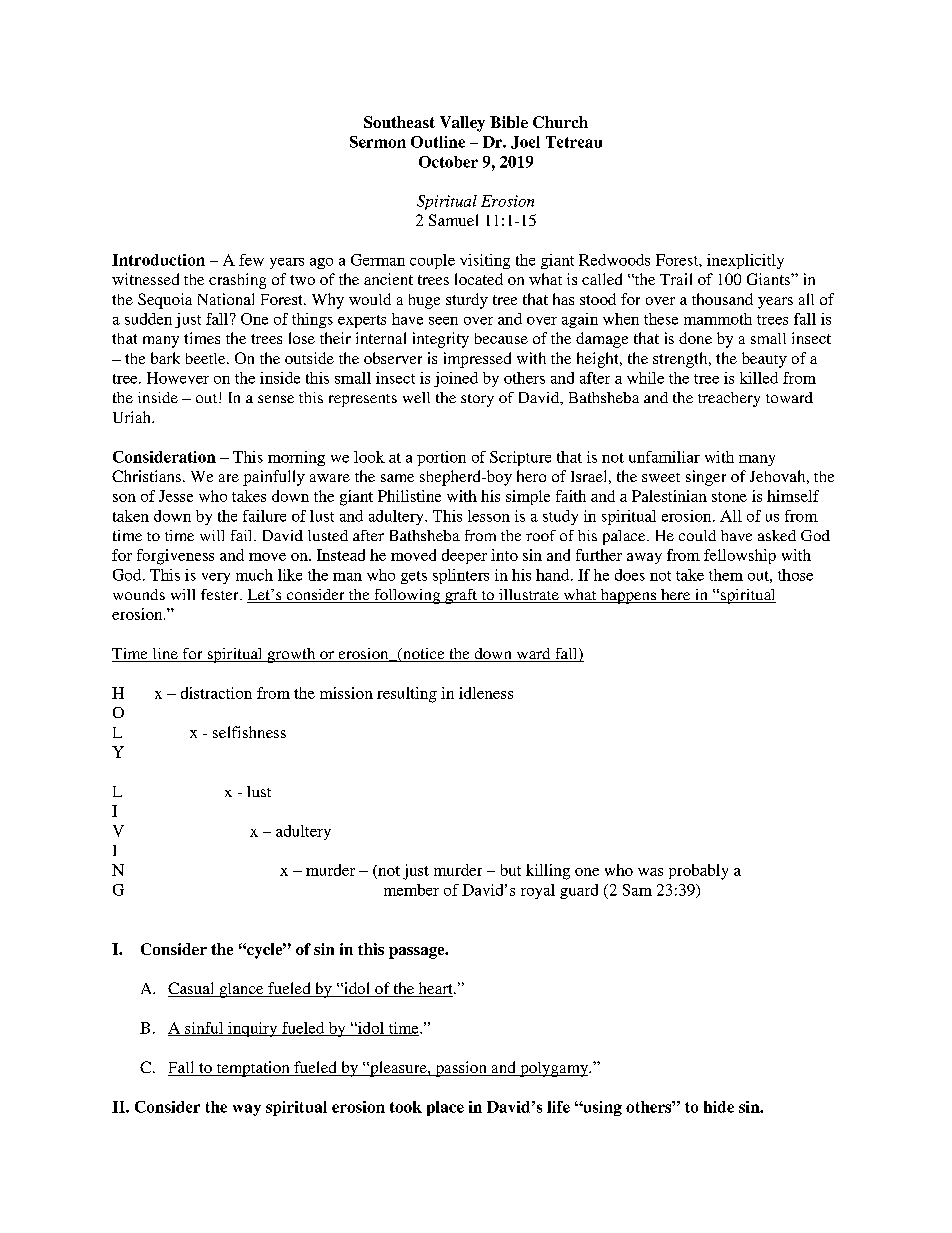  Describe the element at coordinates (676, 596) in the screenshot. I see `here` at that location.
